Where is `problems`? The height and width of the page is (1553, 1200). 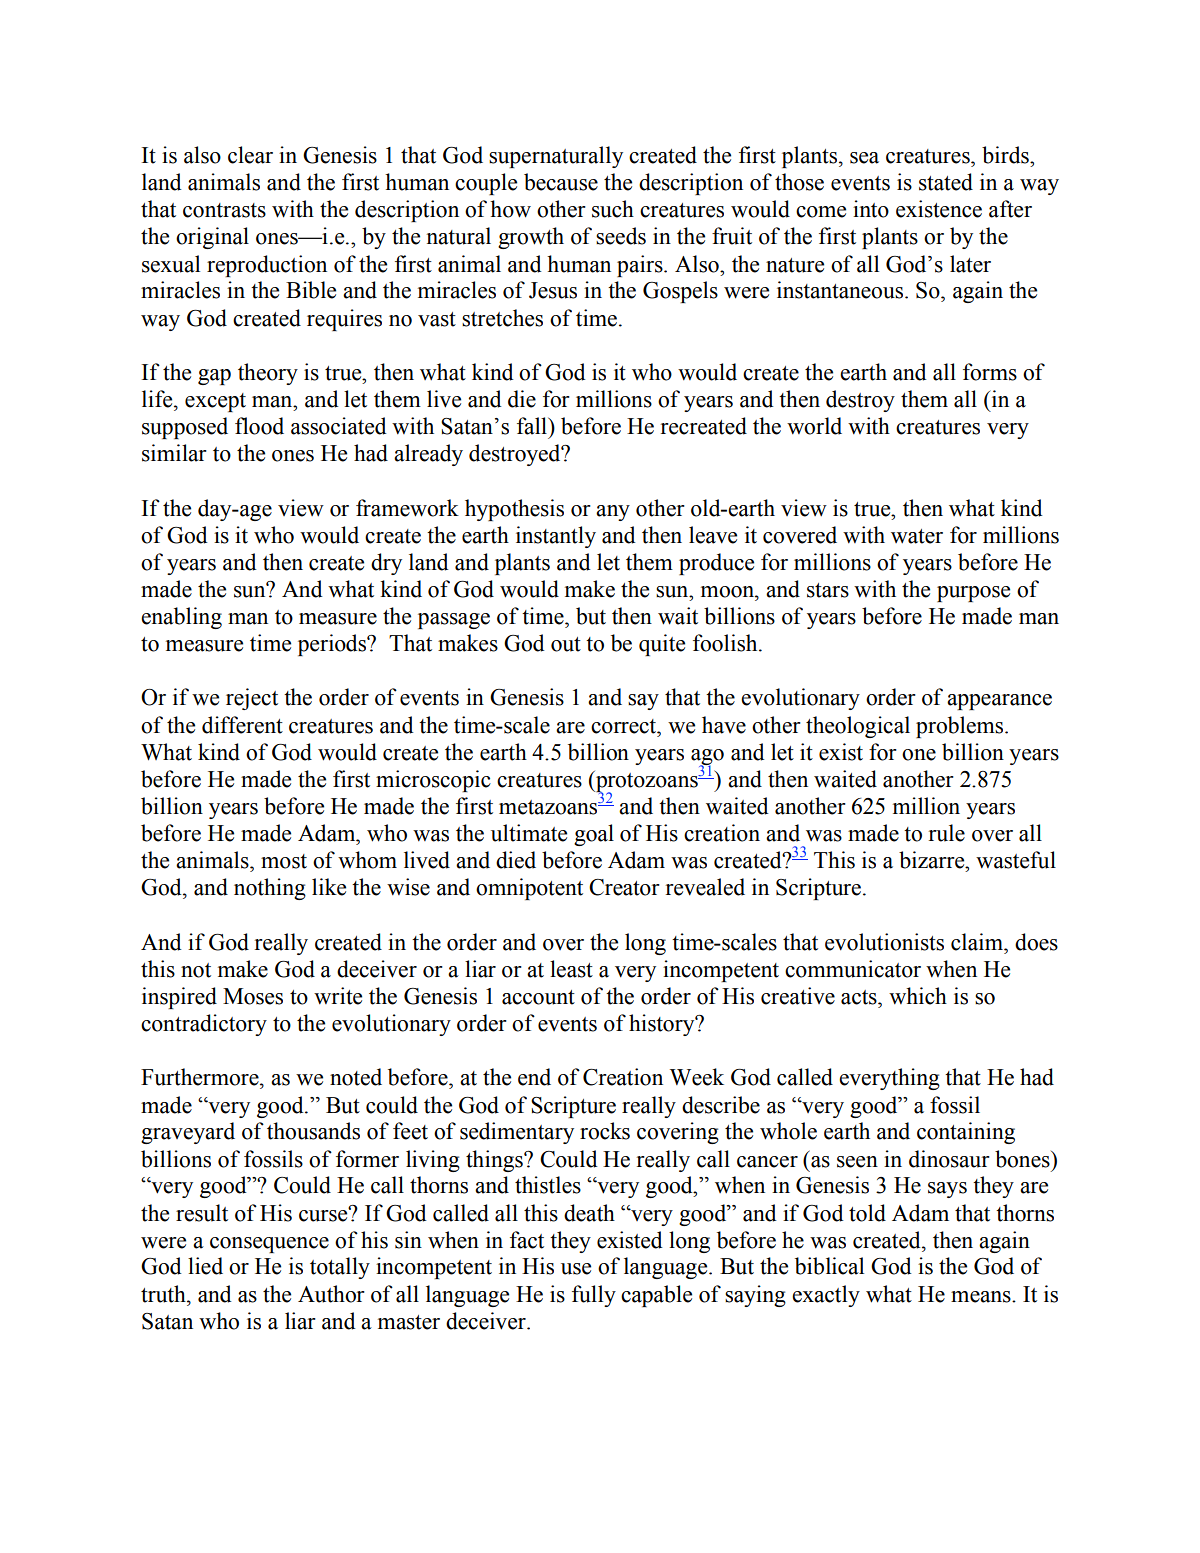
problems is located at coordinates (961, 727).
